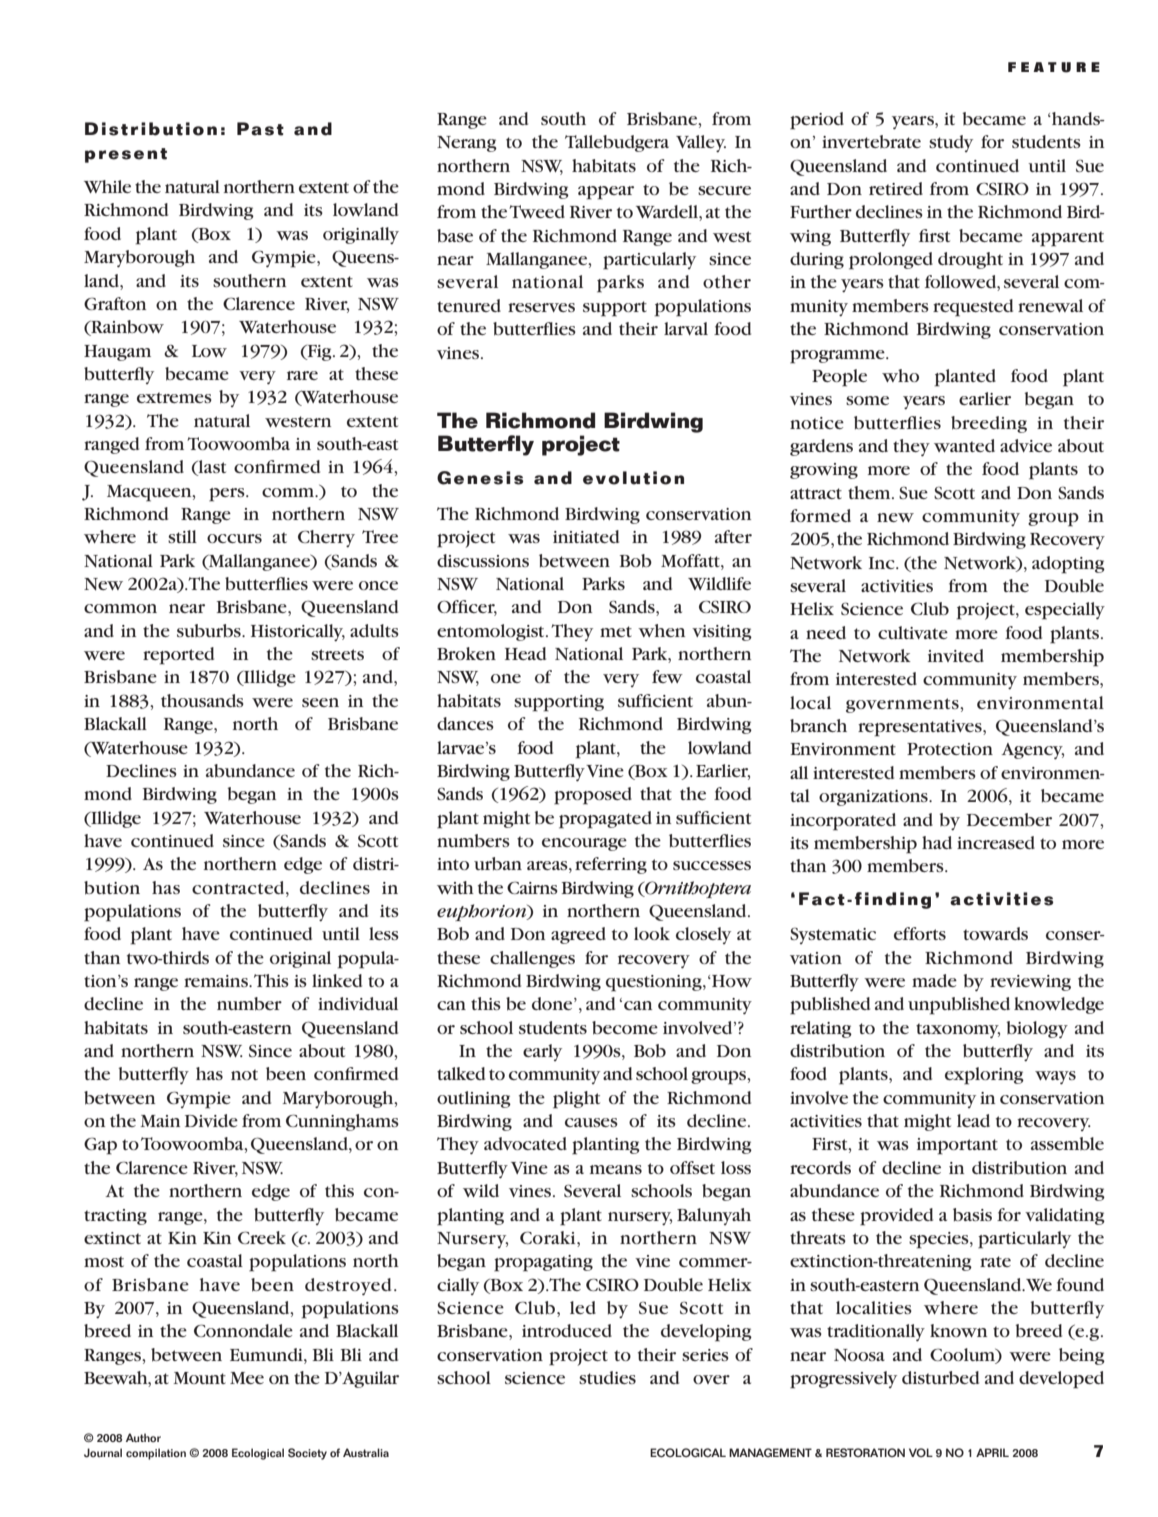 This screenshot has width=1158, height=1517. Describe the element at coordinates (934, 980) in the screenshot. I see `made` at that location.
